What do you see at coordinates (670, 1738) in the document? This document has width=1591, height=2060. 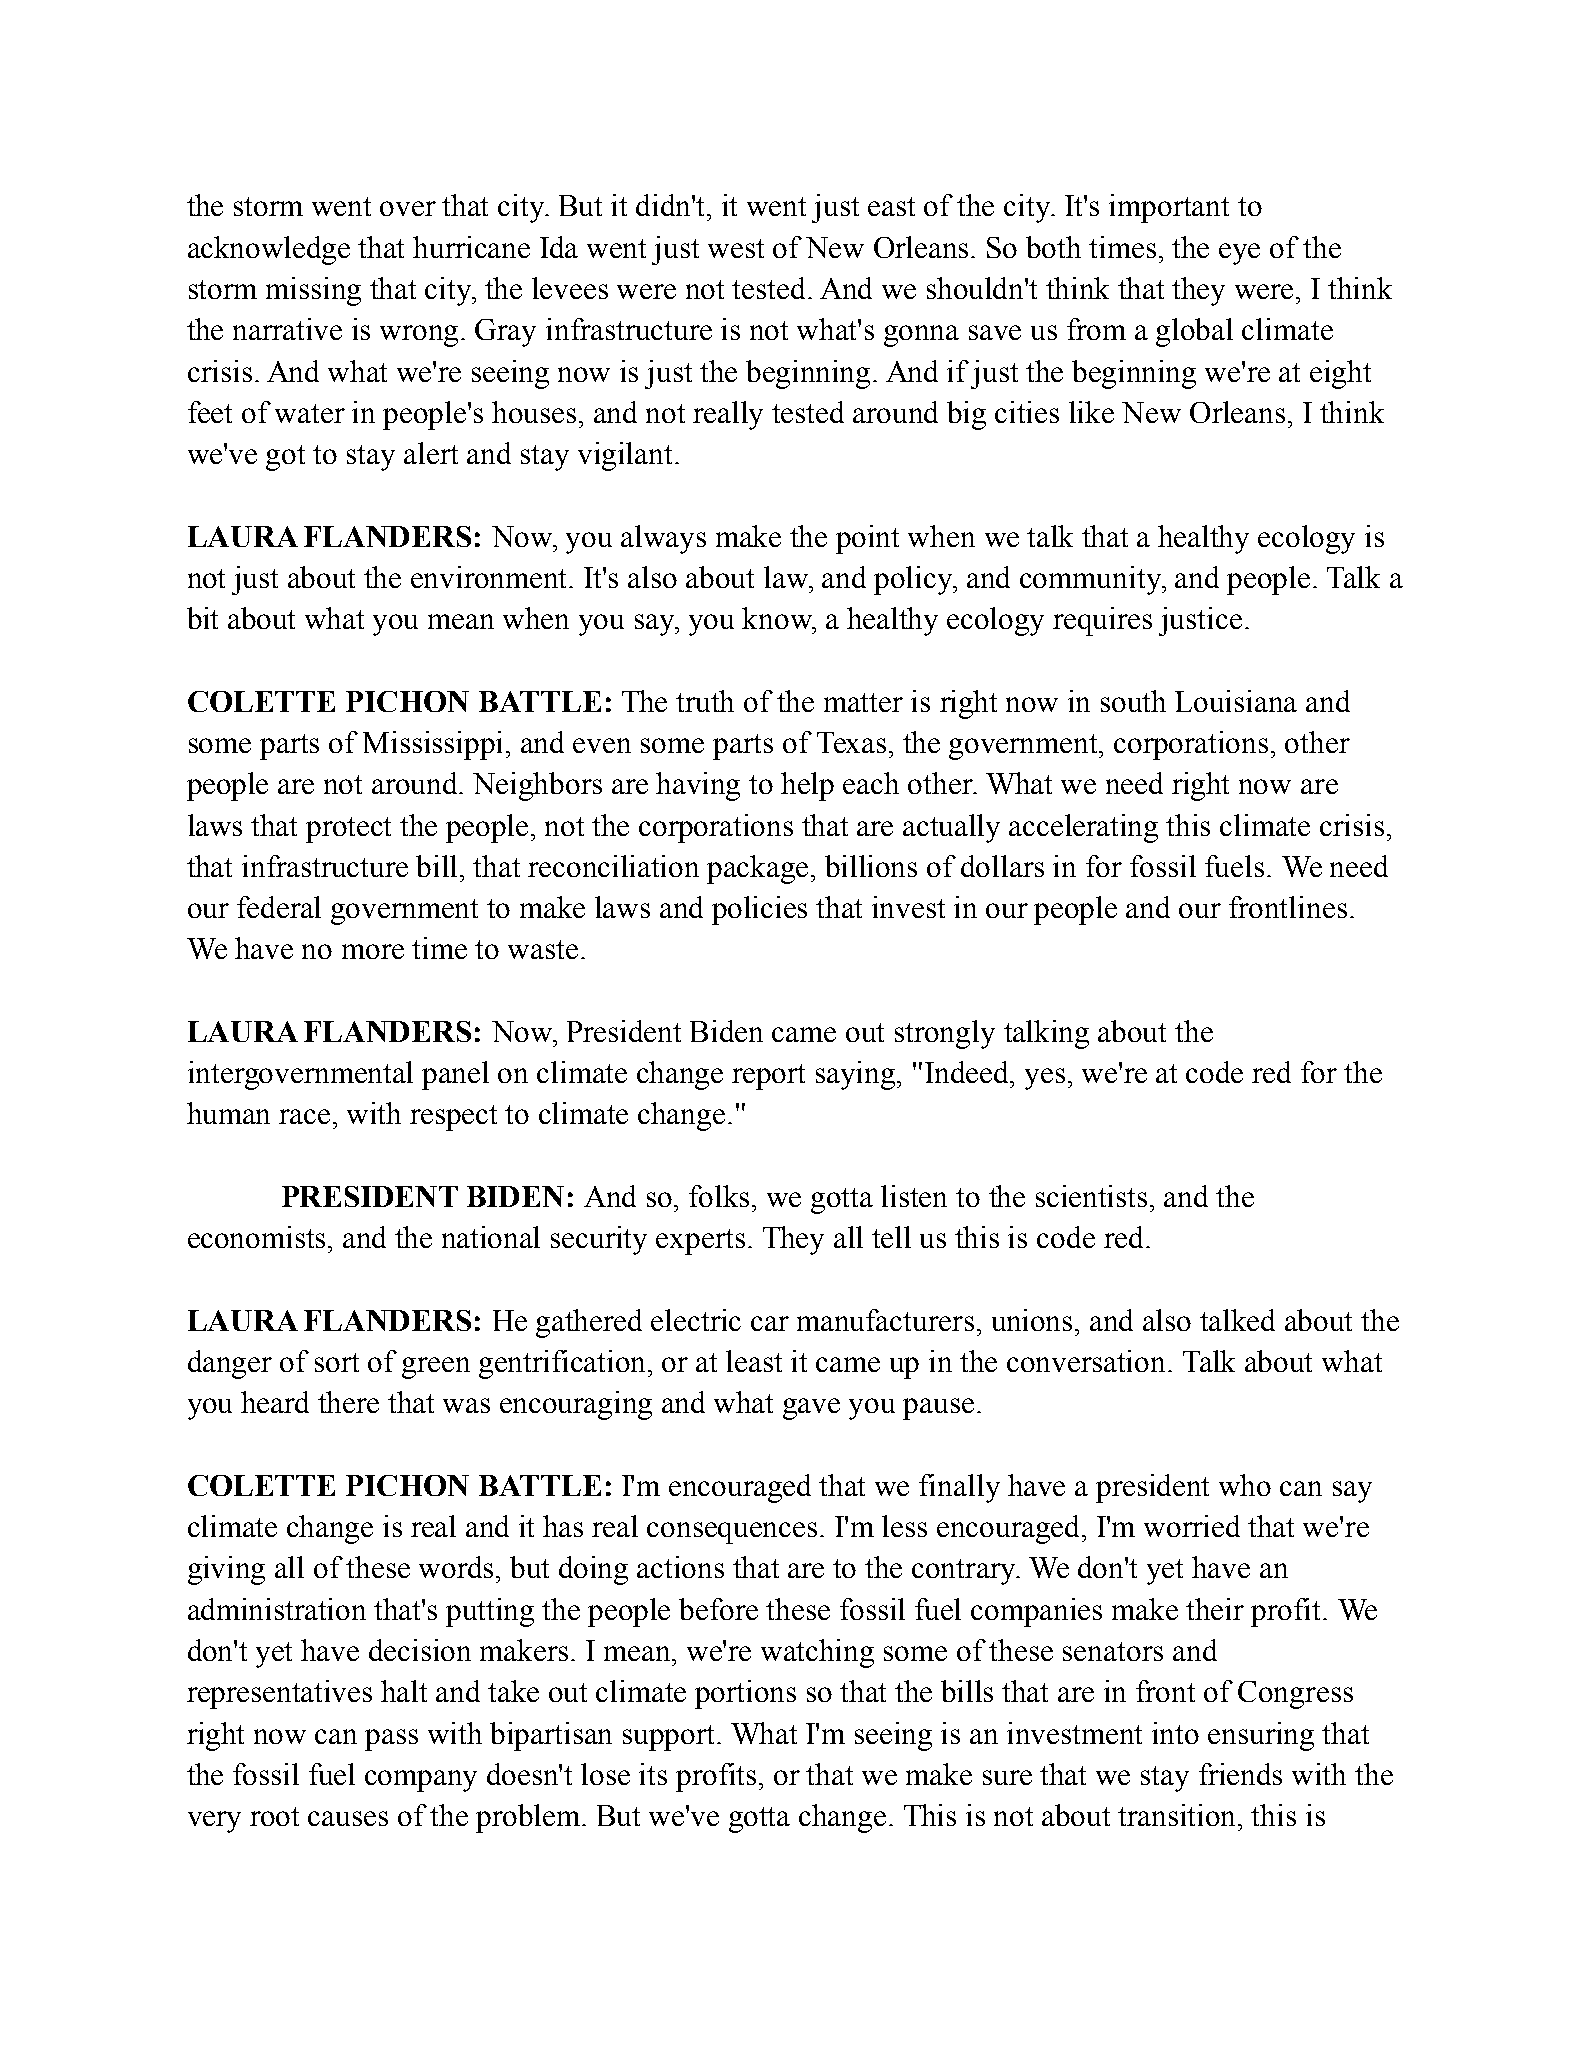 I see `support` at bounding box center [670, 1738].
